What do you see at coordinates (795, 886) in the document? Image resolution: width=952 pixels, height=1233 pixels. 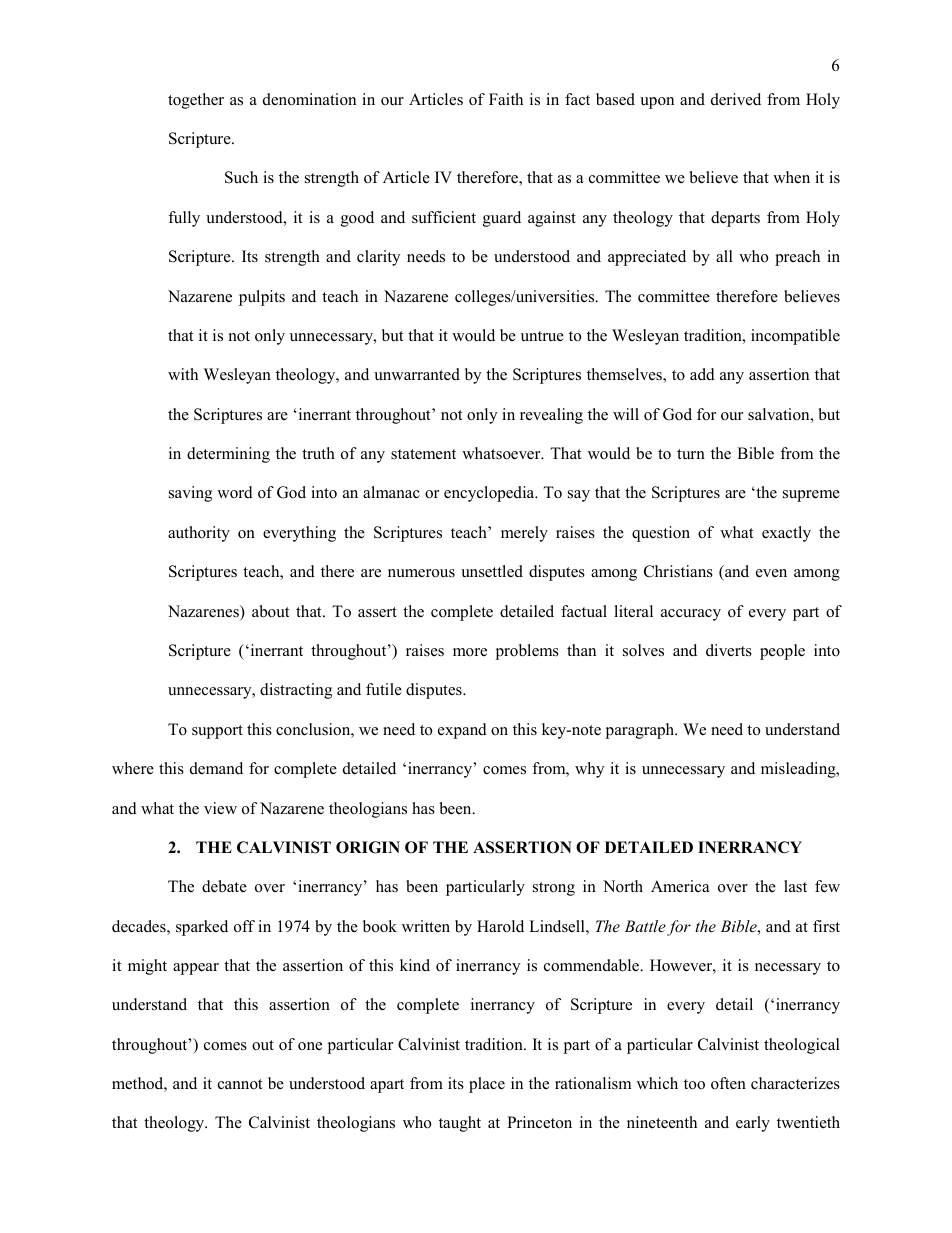 I see `last` at bounding box center [795, 886].
